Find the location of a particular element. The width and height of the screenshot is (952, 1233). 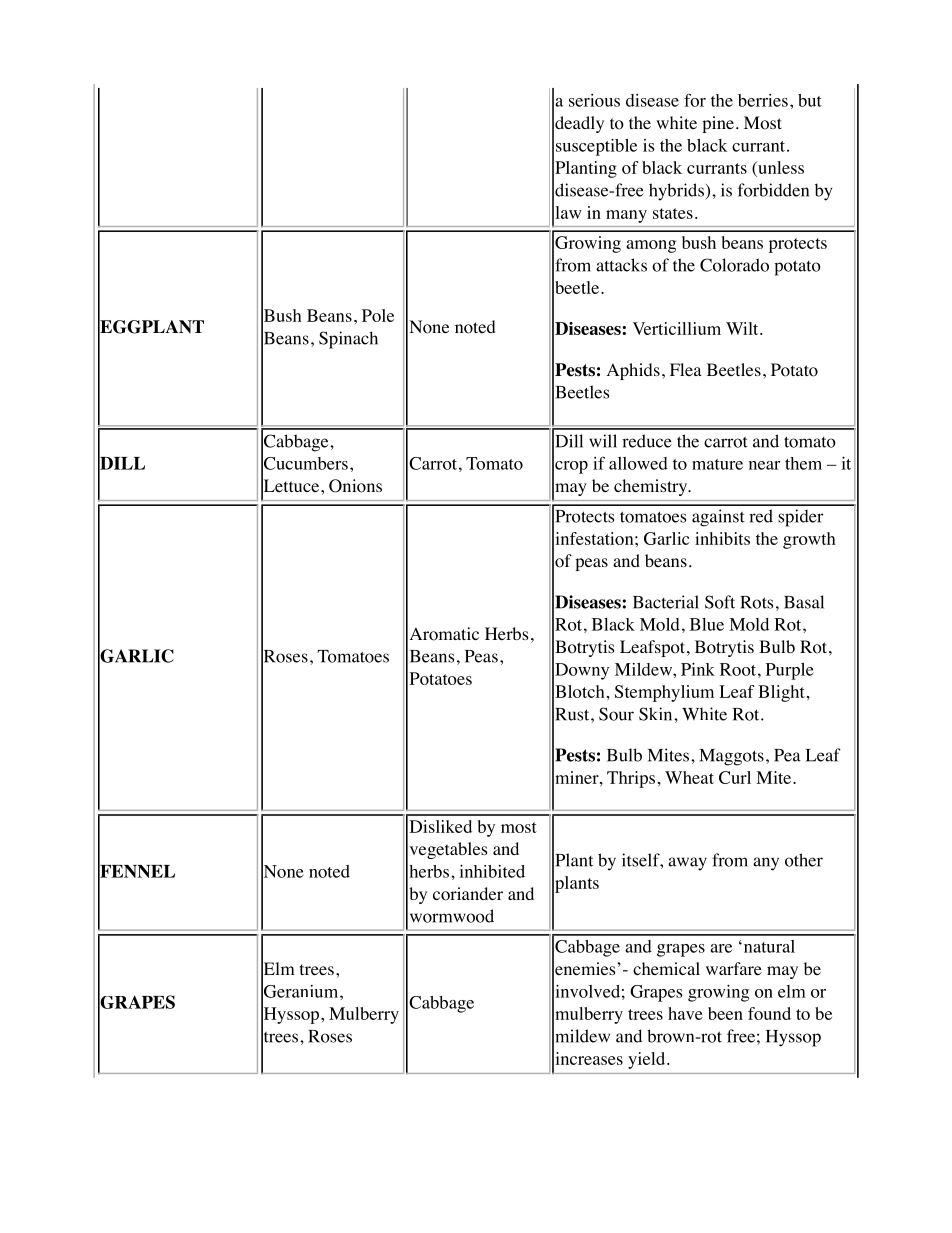

Bacterial is located at coordinates (666, 602).
